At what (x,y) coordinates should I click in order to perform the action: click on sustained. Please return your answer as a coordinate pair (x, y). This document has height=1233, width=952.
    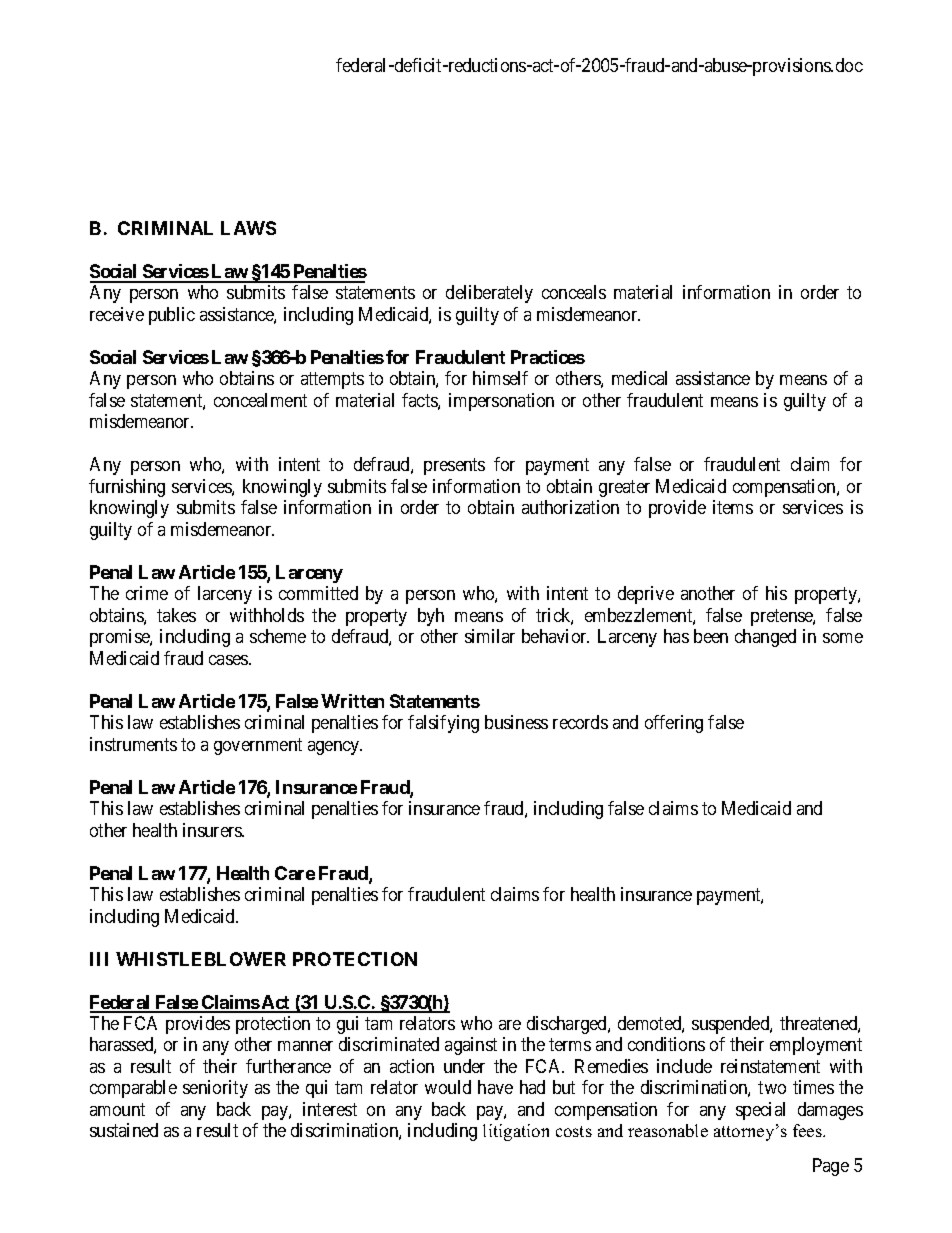
    Looking at the image, I should click on (124, 1130).
